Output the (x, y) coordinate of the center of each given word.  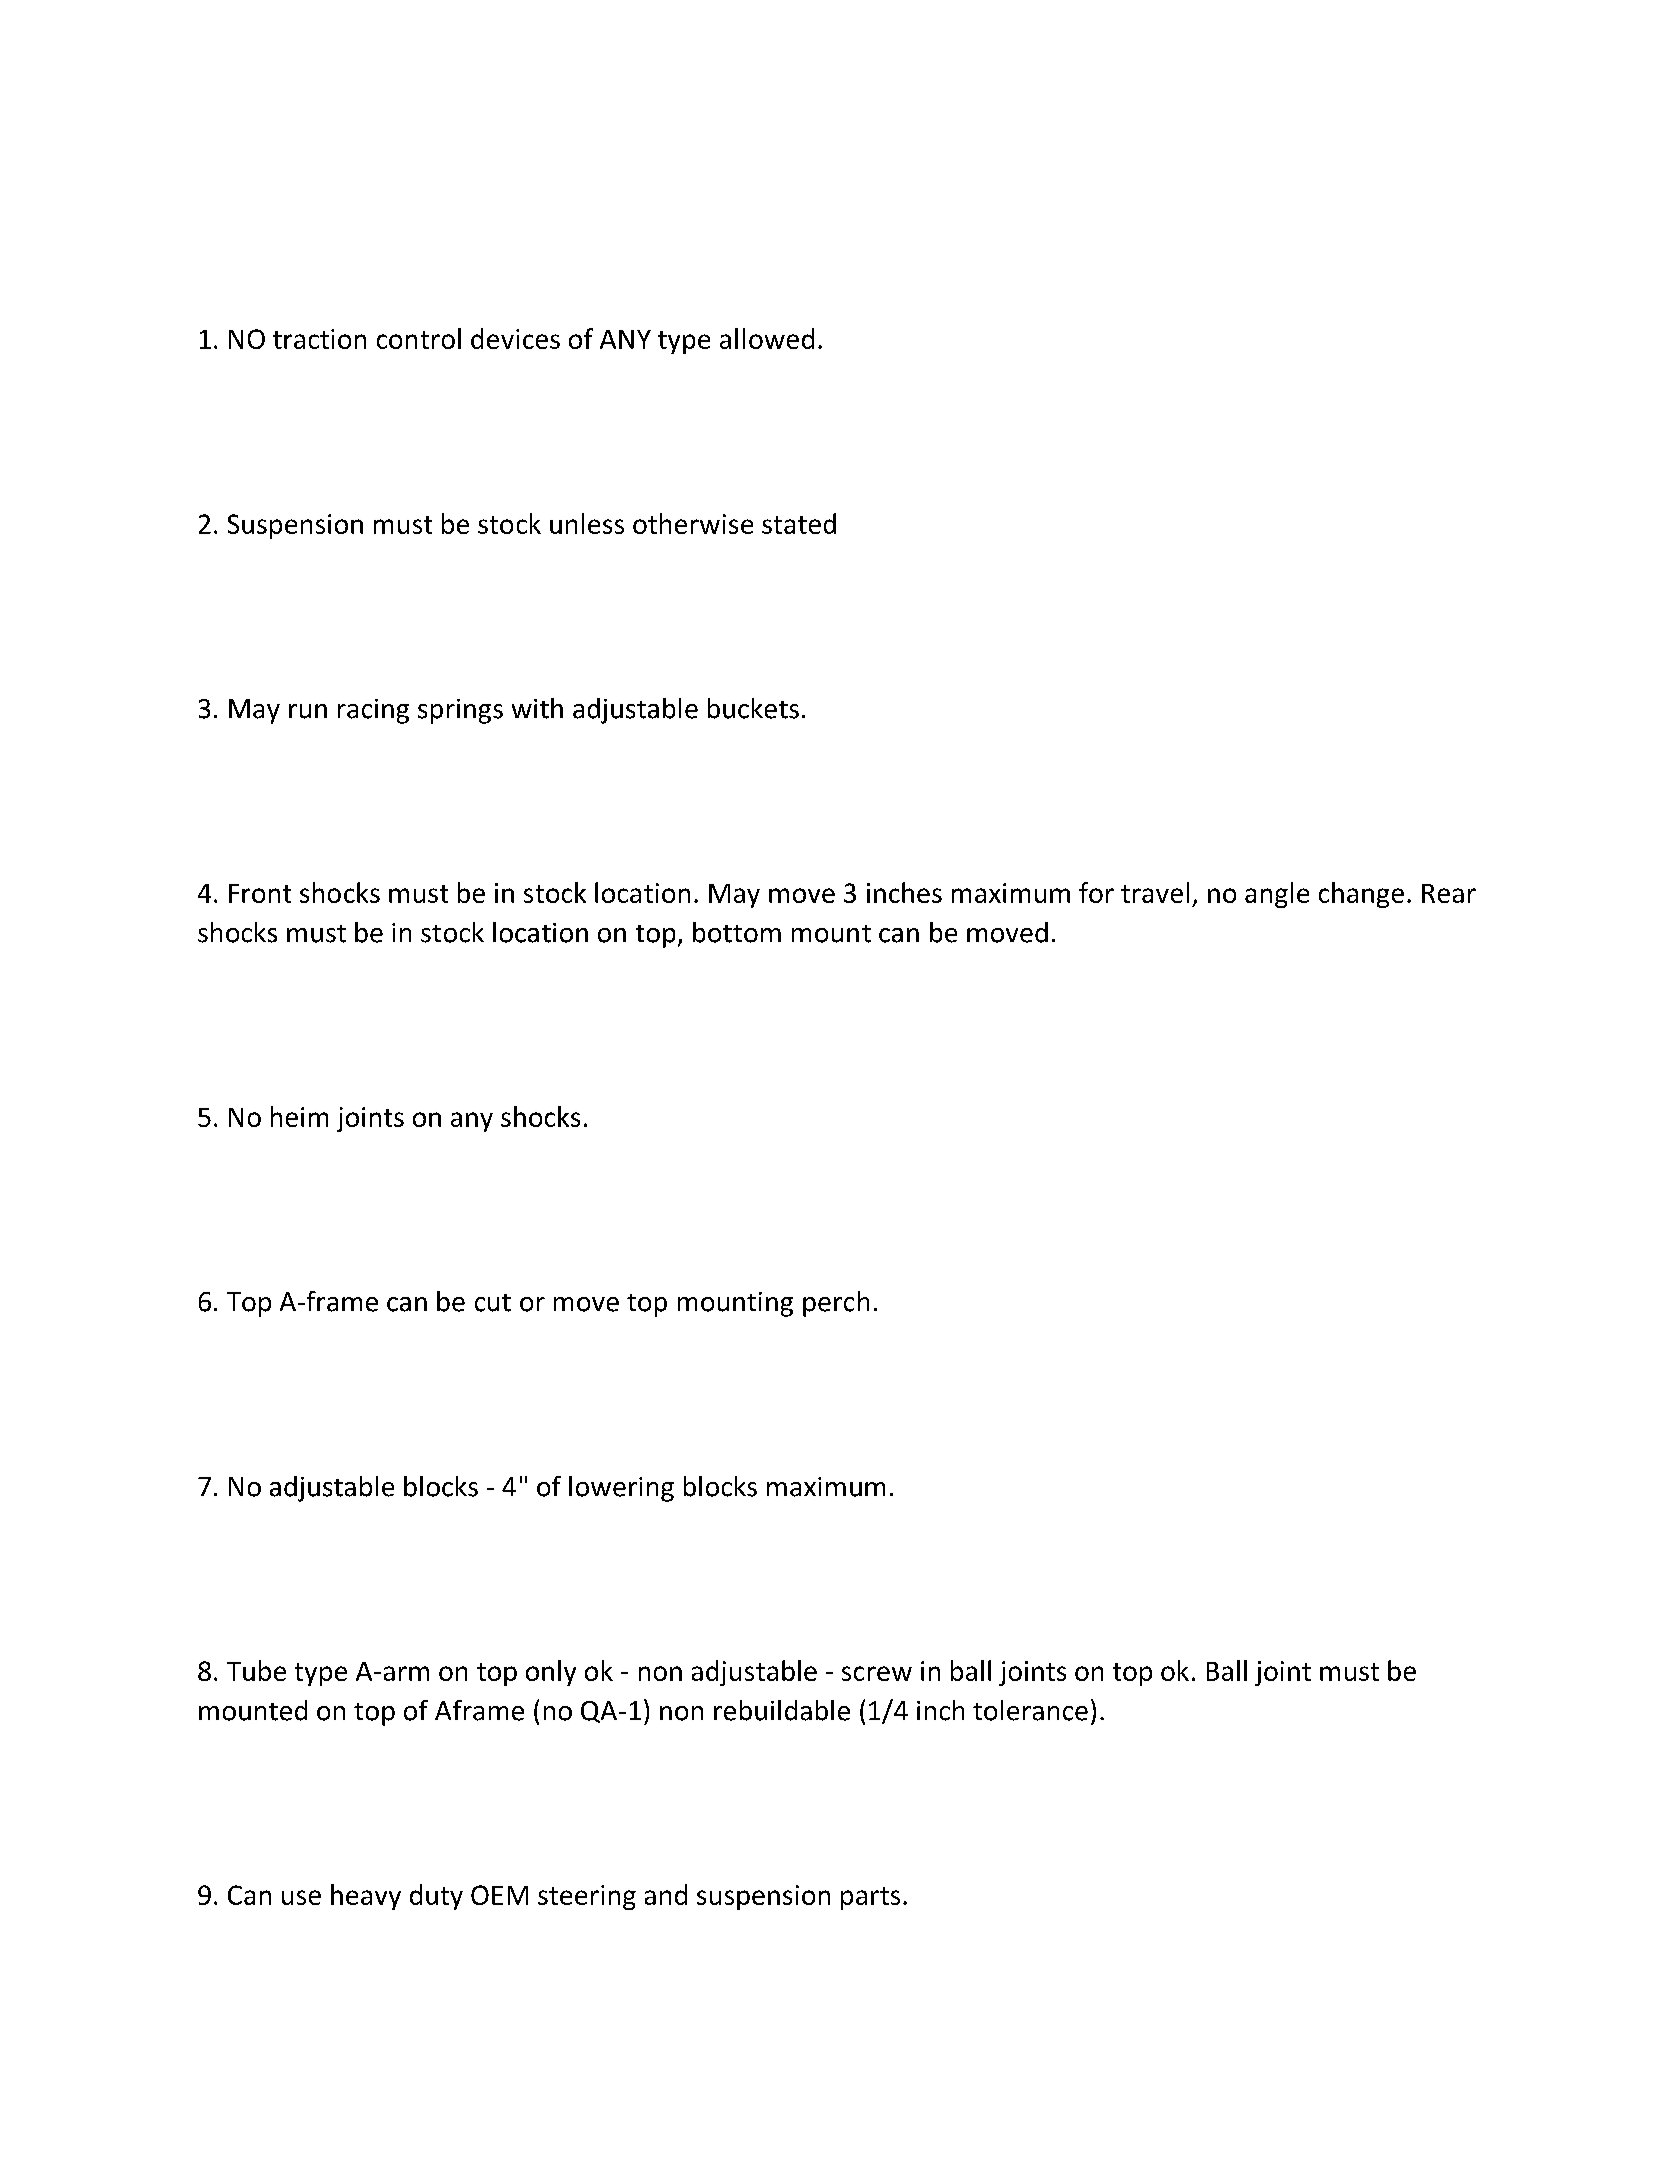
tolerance (1030, 1710)
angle (1277, 895)
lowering (621, 1489)
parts (870, 1898)
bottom (737, 932)
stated (799, 523)
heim (299, 1116)
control (419, 338)
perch (836, 1304)
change (1361, 895)
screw (877, 1673)
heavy (366, 1897)
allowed (767, 338)
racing (373, 711)
